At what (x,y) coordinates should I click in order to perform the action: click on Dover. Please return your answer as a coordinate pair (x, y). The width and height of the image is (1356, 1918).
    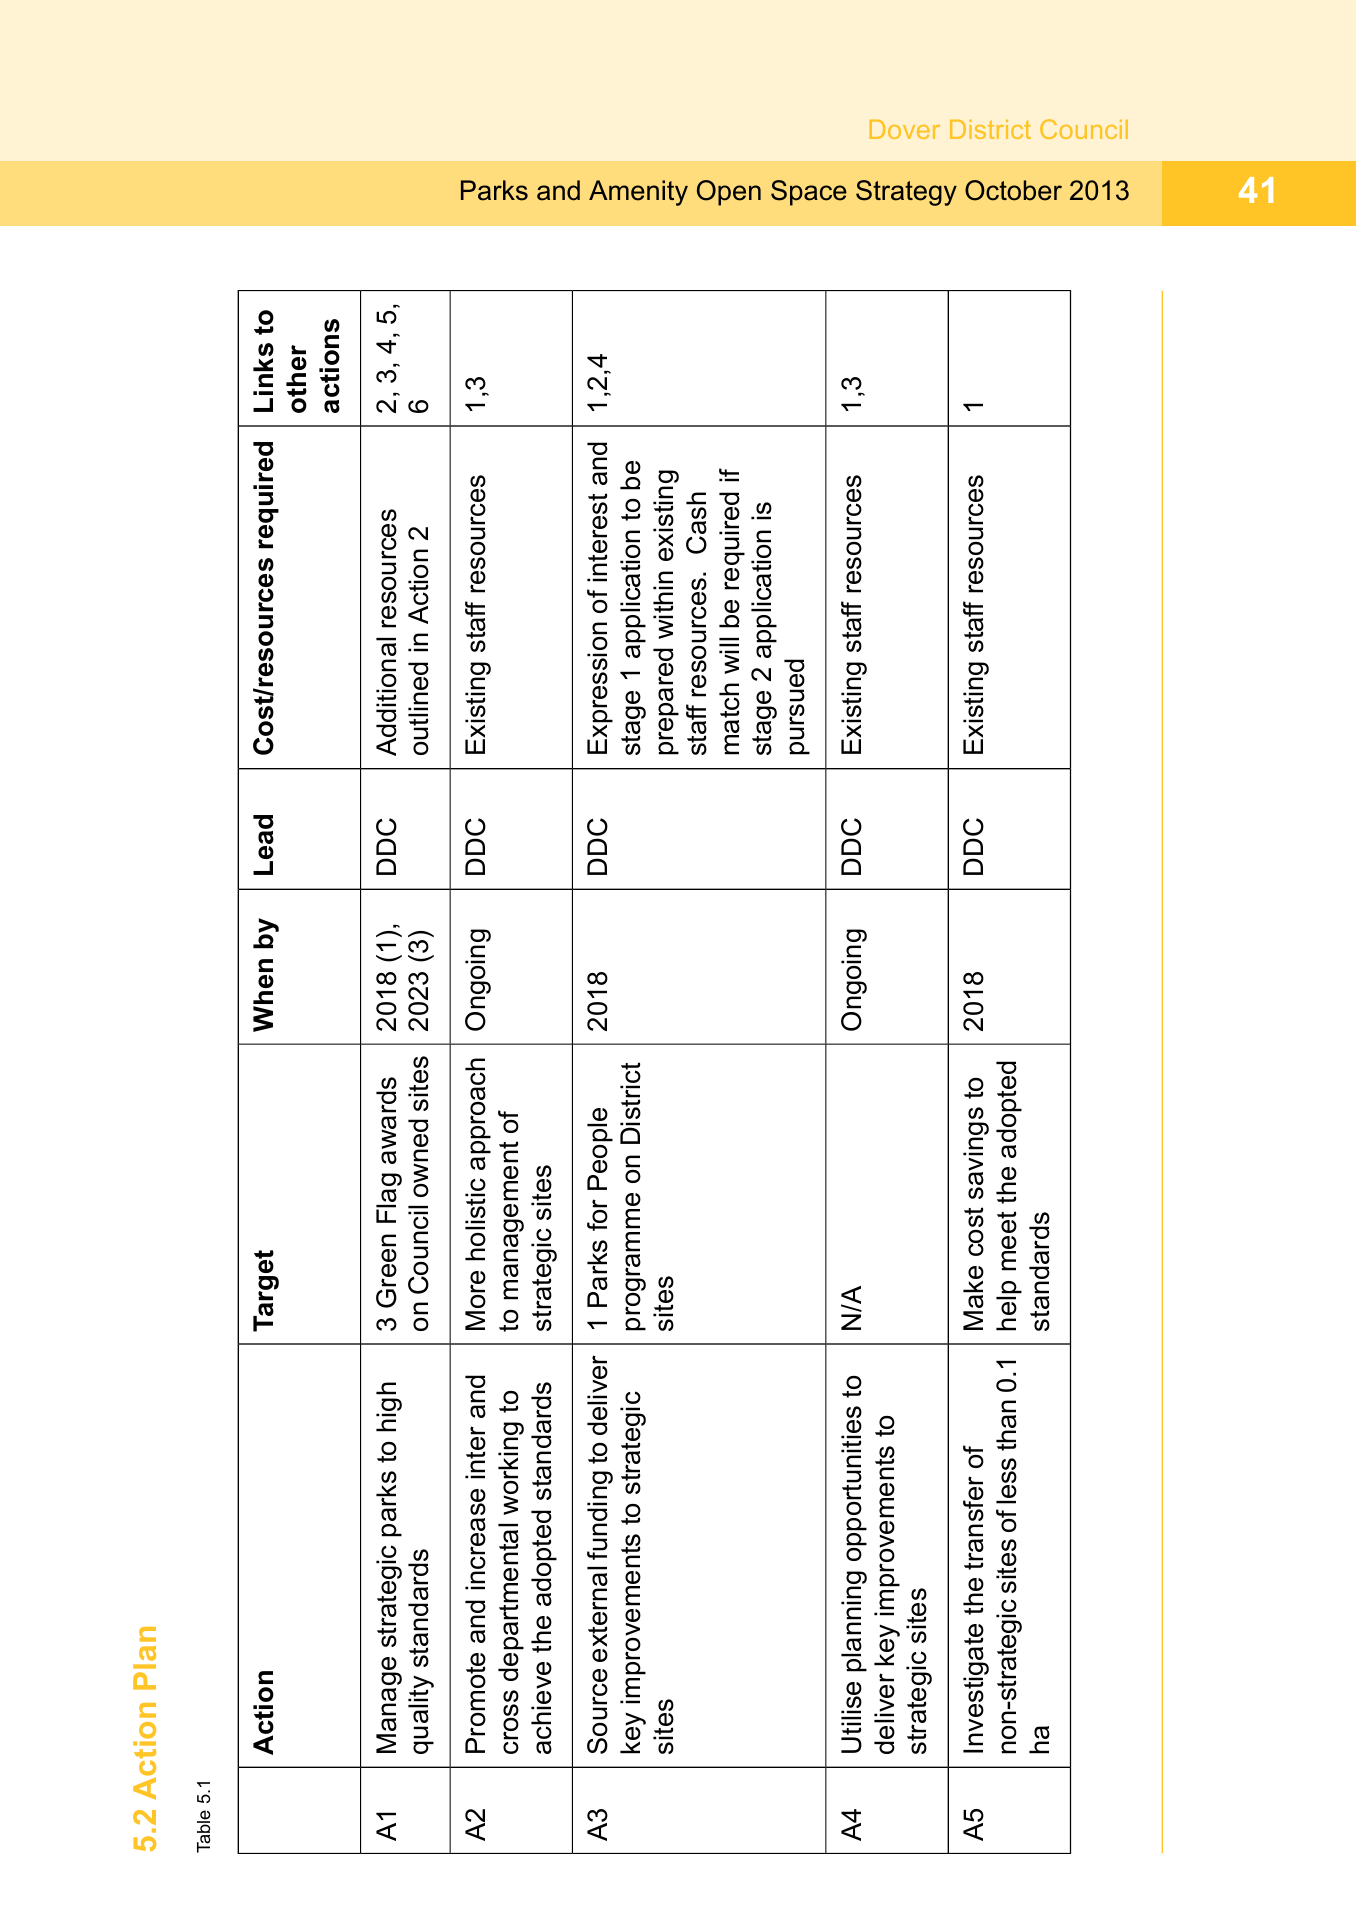
    Looking at the image, I should click on (905, 129).
